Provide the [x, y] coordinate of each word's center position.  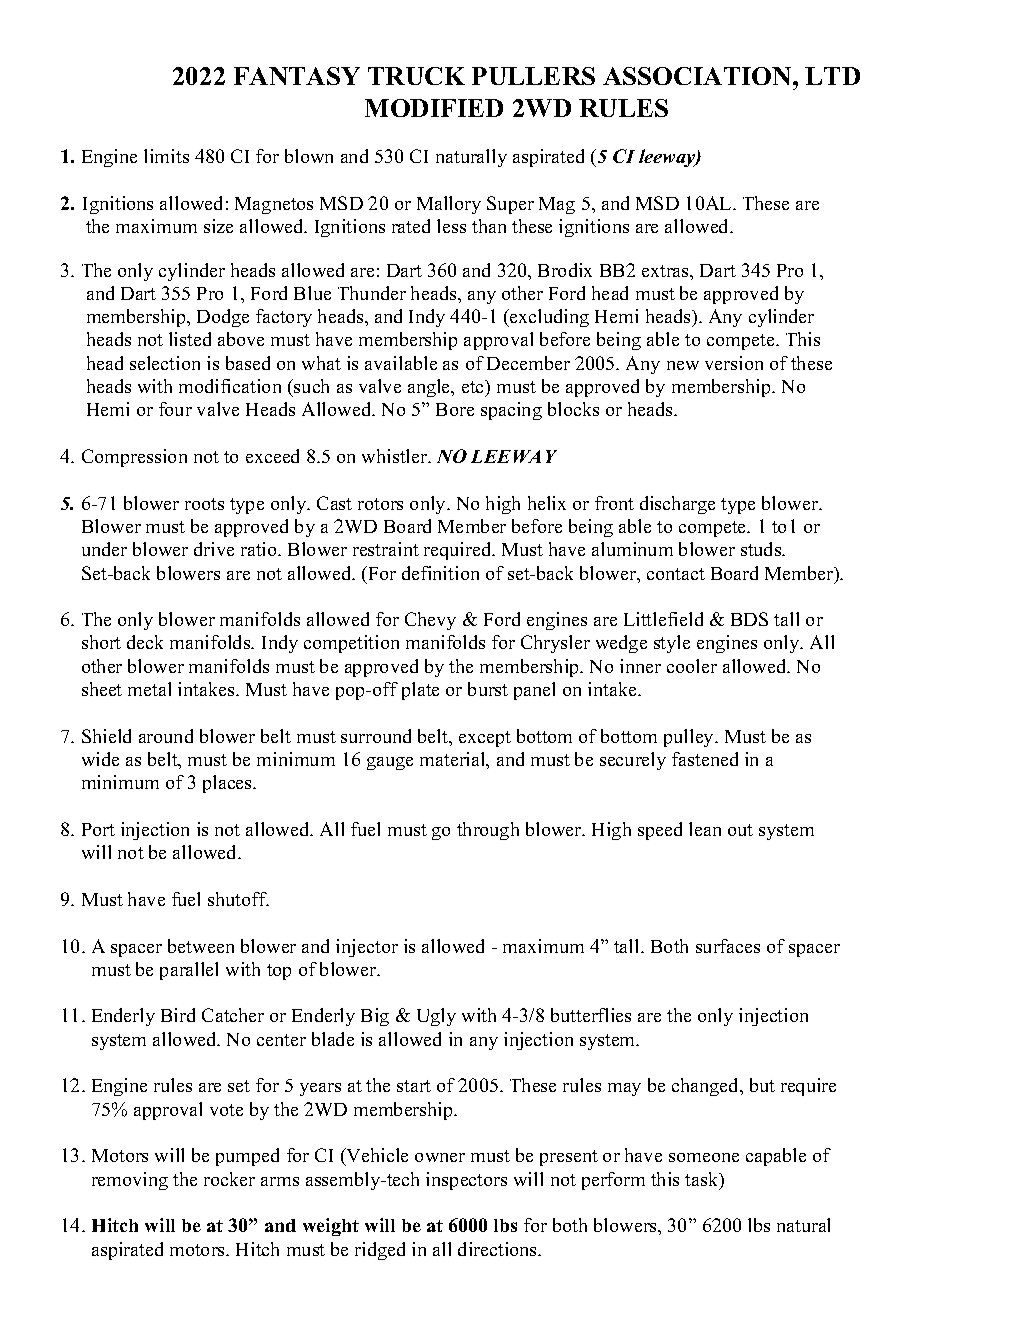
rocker [229, 1179]
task [703, 1180]
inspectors [466, 1181]
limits [166, 156]
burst [488, 689]
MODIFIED [434, 108]
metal [149, 689]
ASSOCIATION [698, 76]
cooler [692, 666]
